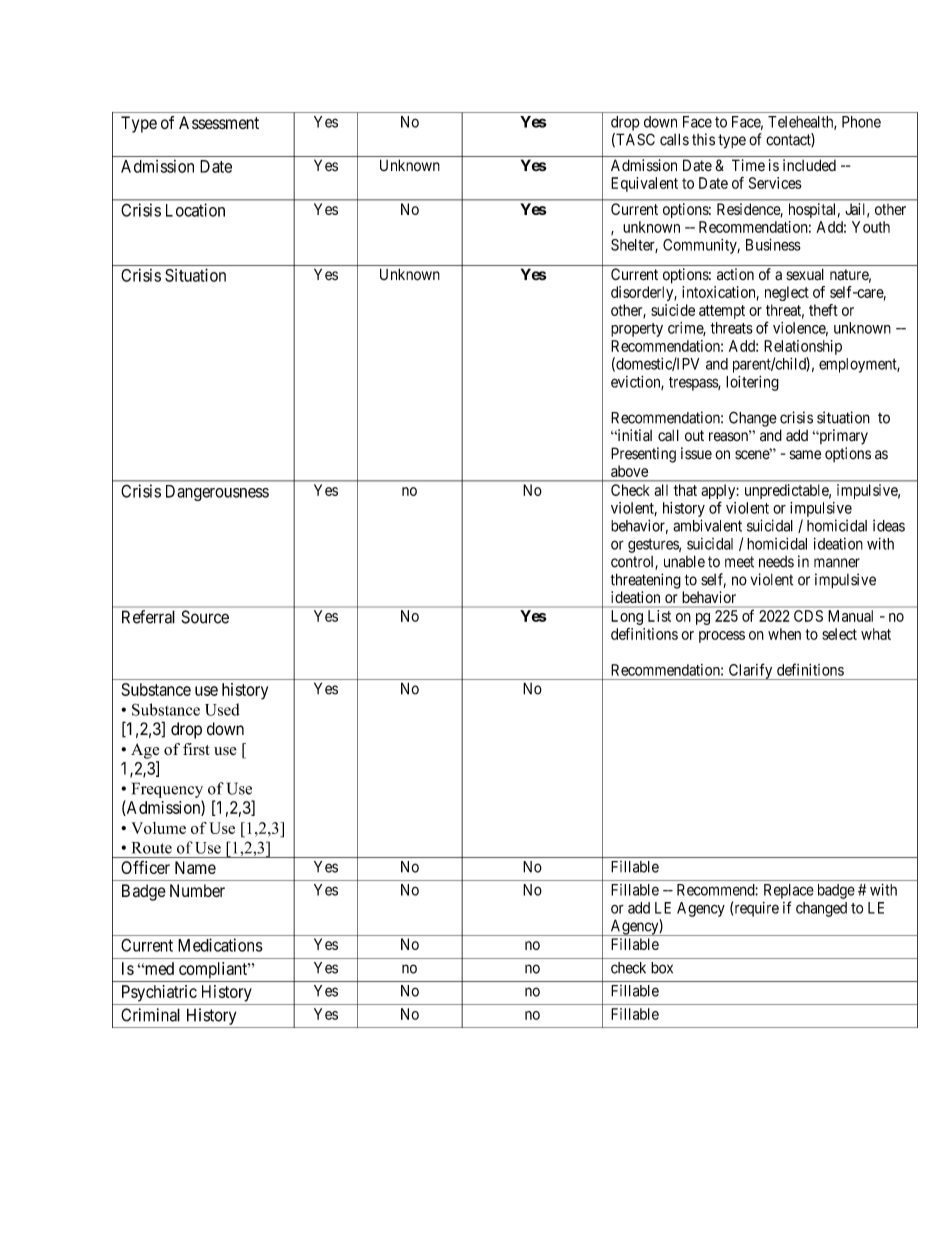 The width and height of the document is (952, 1233). What do you see at coordinates (776, 562) in the document?
I see `needs` at bounding box center [776, 562].
